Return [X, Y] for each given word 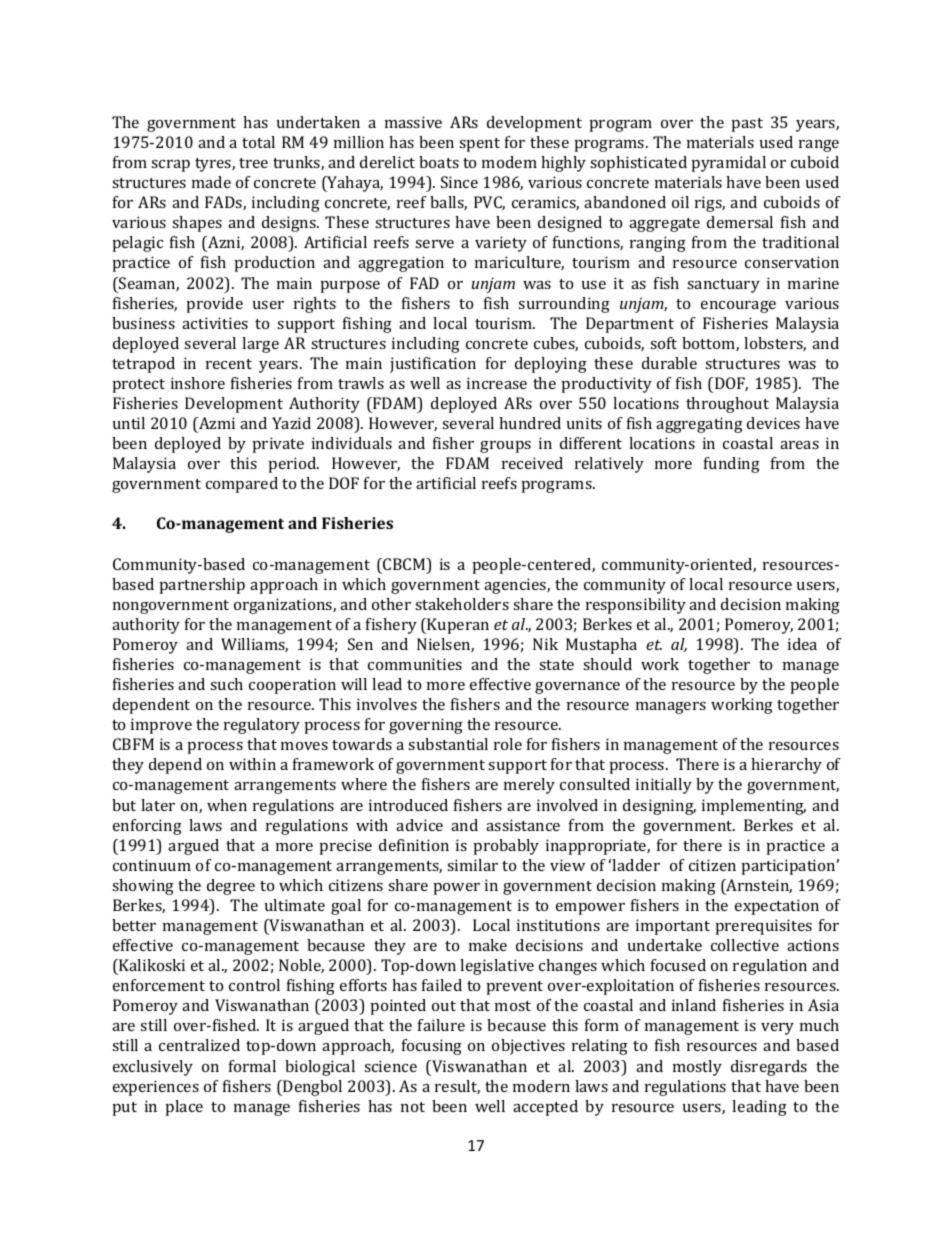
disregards [769, 1068]
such [226, 684]
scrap [170, 166]
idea [802, 644]
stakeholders [462, 604]
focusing [432, 1047]
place [184, 1108]
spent [479, 145]
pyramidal [729, 164]
